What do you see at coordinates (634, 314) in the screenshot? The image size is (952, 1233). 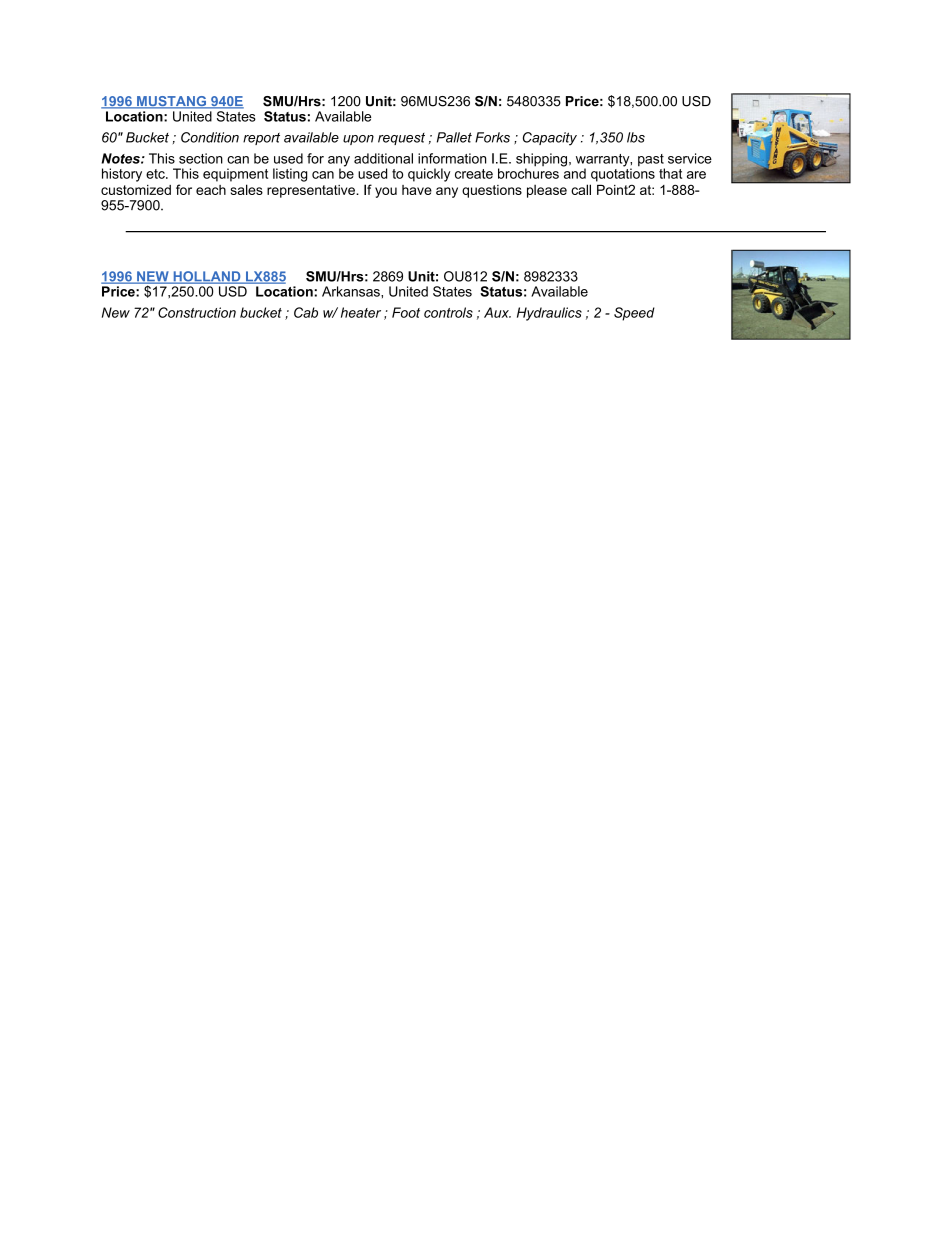 I see `Speed` at bounding box center [634, 314].
